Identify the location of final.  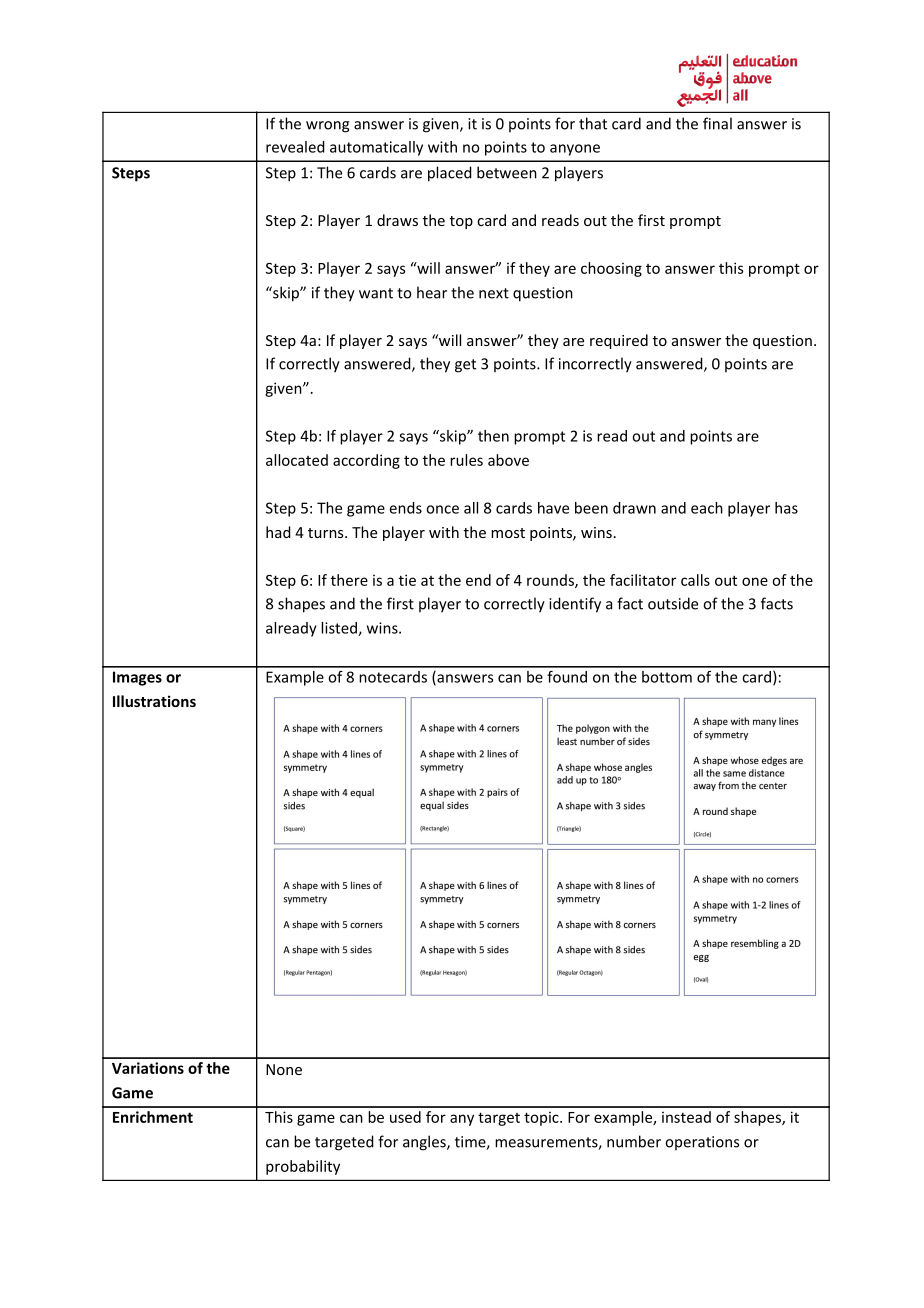
(717, 123).
